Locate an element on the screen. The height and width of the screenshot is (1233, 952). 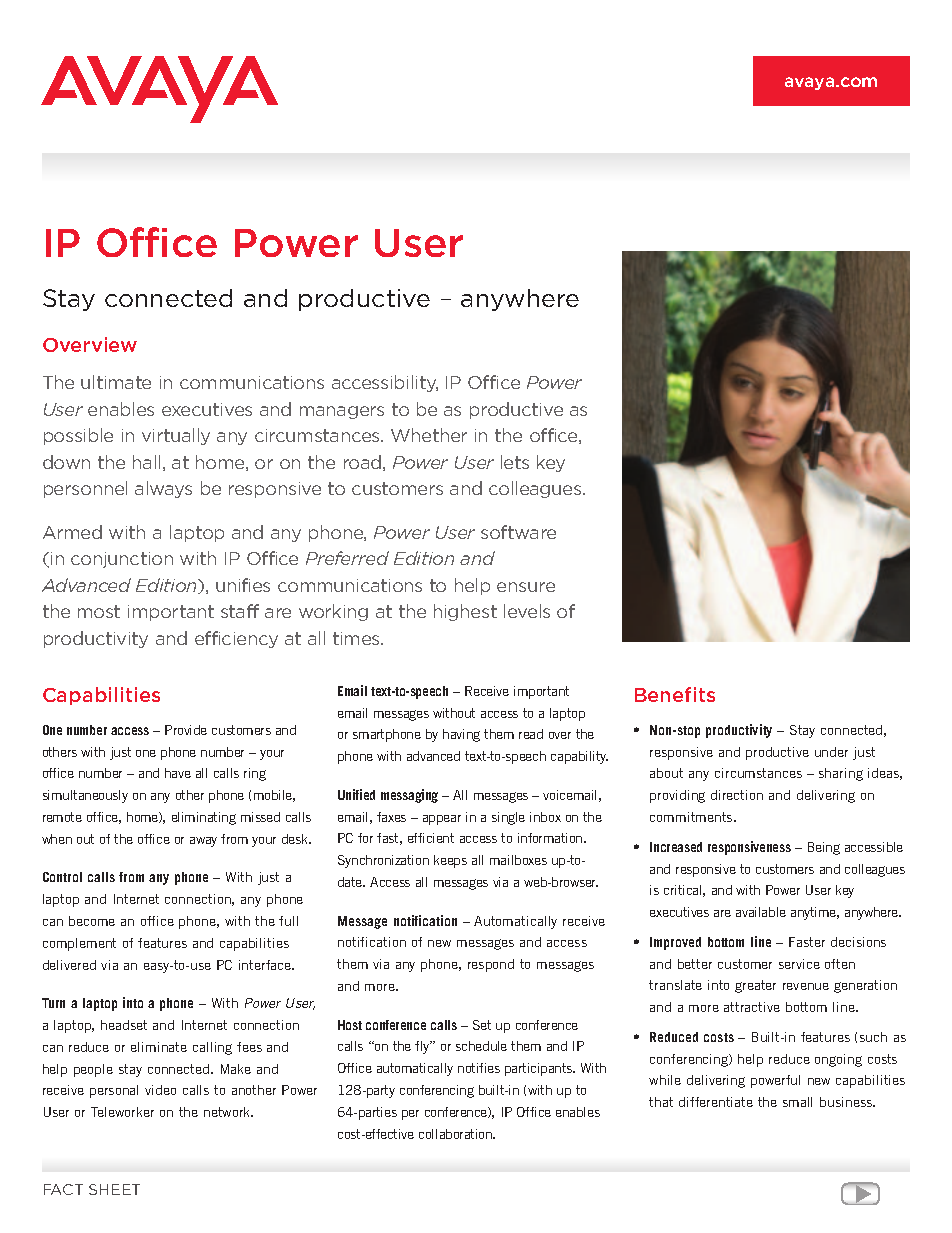
messaging is located at coordinates (409, 796).
